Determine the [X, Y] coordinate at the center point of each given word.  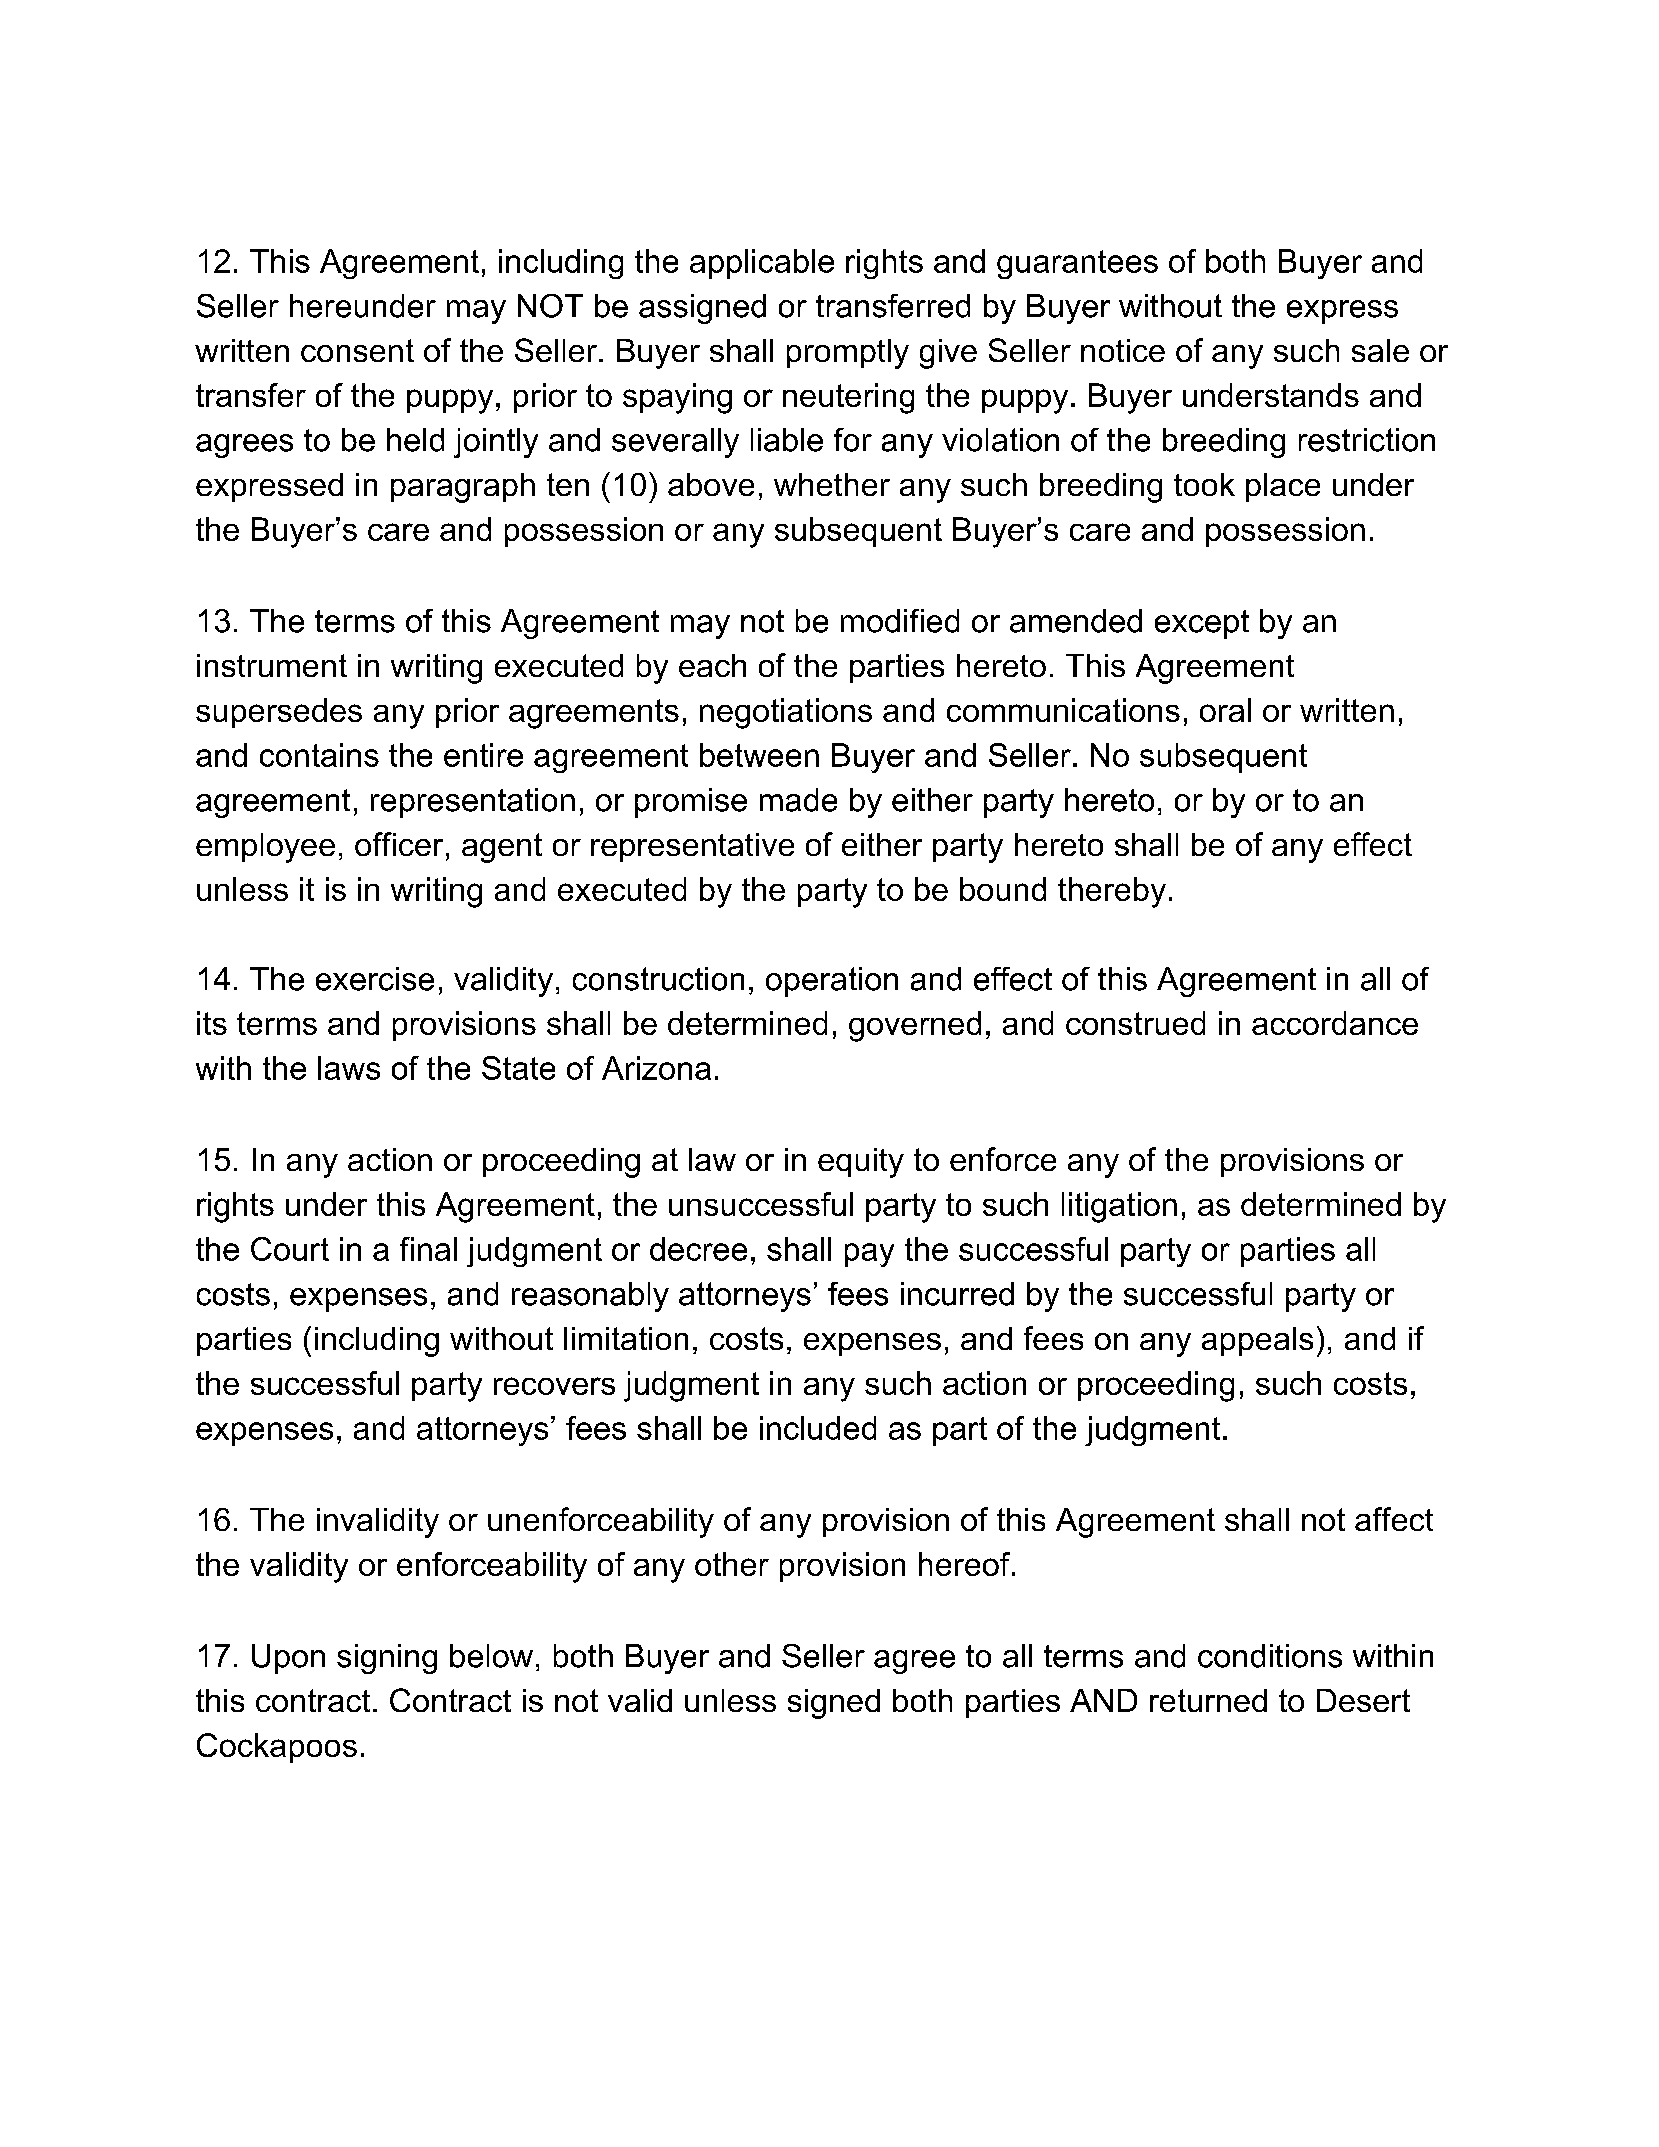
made [798, 800]
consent [357, 350]
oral [1225, 710]
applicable [762, 264]
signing [387, 1659]
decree [698, 1249]
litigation [1119, 1207]
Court [290, 1249]
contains [319, 755]
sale [1380, 350]
